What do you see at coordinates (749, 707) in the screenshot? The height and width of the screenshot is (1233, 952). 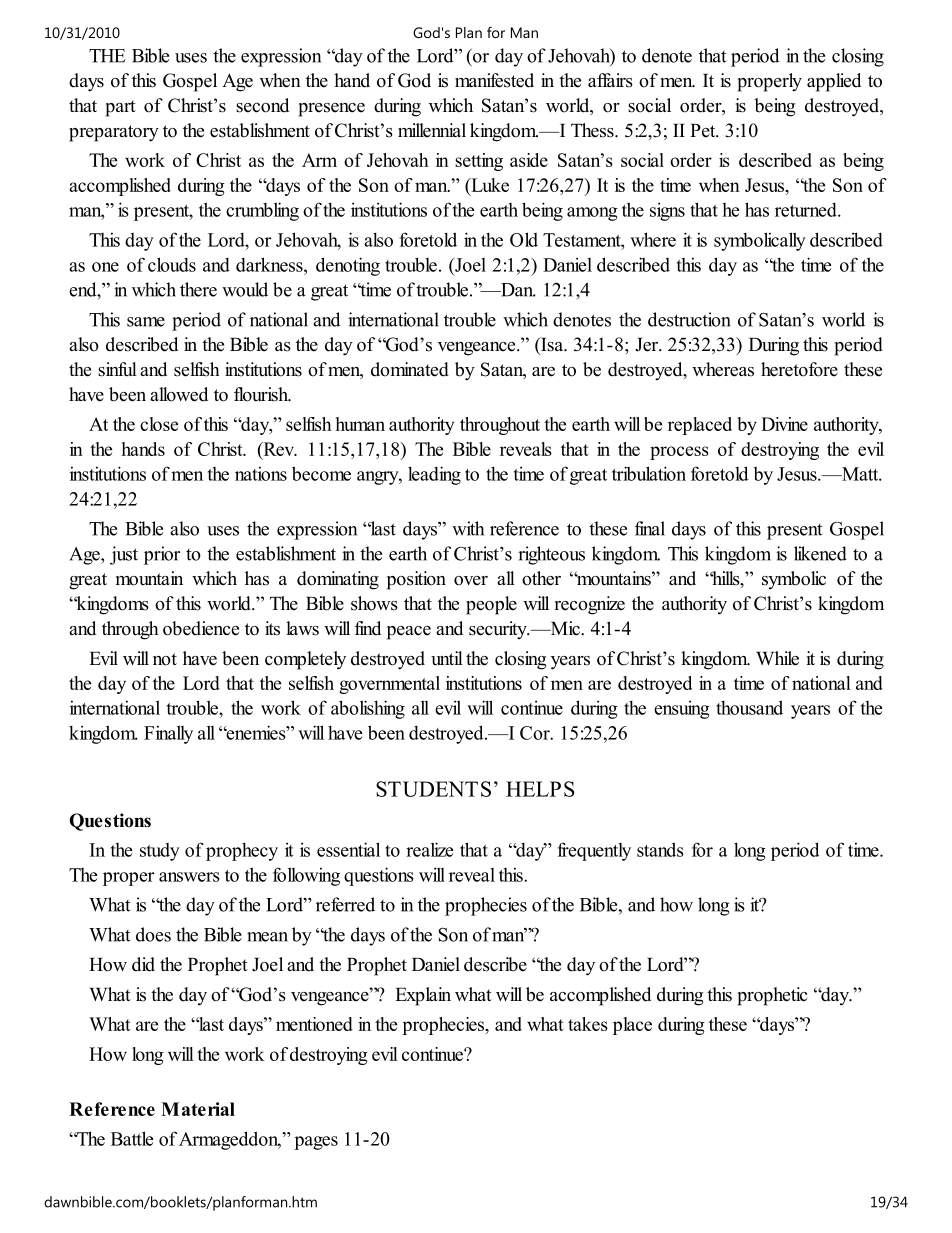 I see `thousand` at bounding box center [749, 707].
